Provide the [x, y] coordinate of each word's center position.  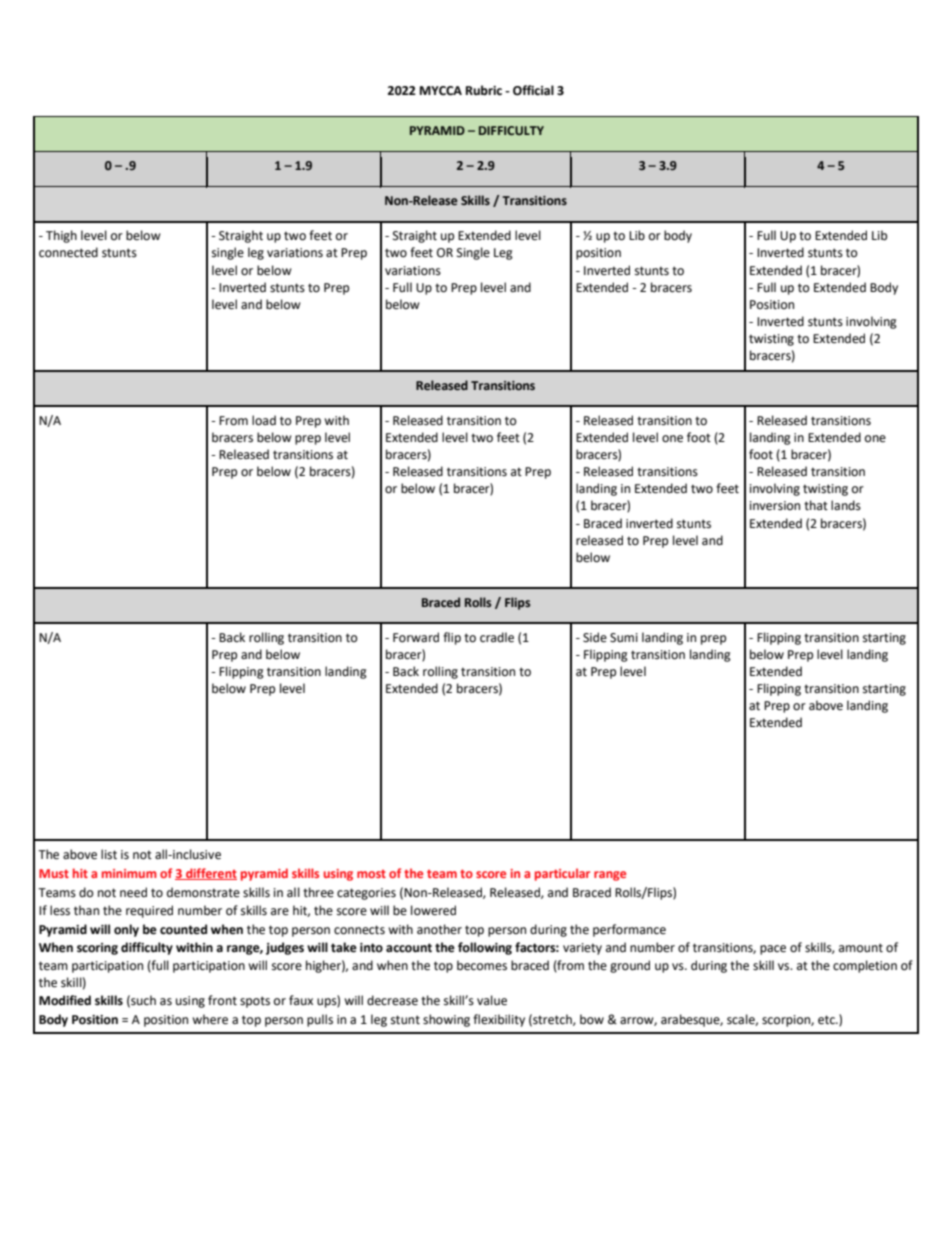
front [222, 1000]
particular [562, 874]
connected [68, 252]
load [264, 420]
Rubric [484, 90]
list [109, 854]
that [816, 505]
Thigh [61, 236]
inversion [775, 506]
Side [595, 637]
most [371, 874]
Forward [416, 637]
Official [533, 90]
